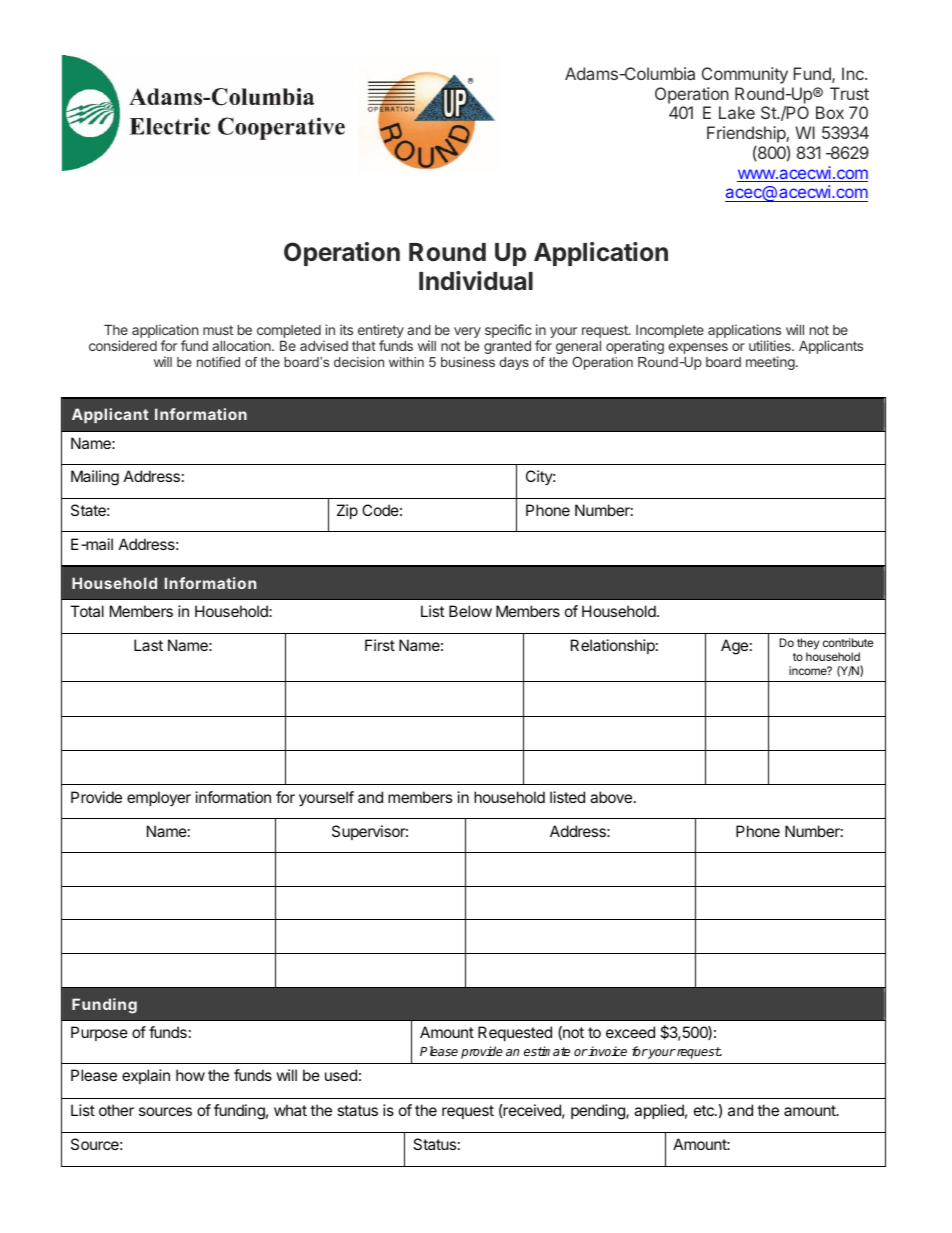 The height and width of the document is (1233, 952). Describe the element at coordinates (470, 611) in the document. I see `Below` at that location.
